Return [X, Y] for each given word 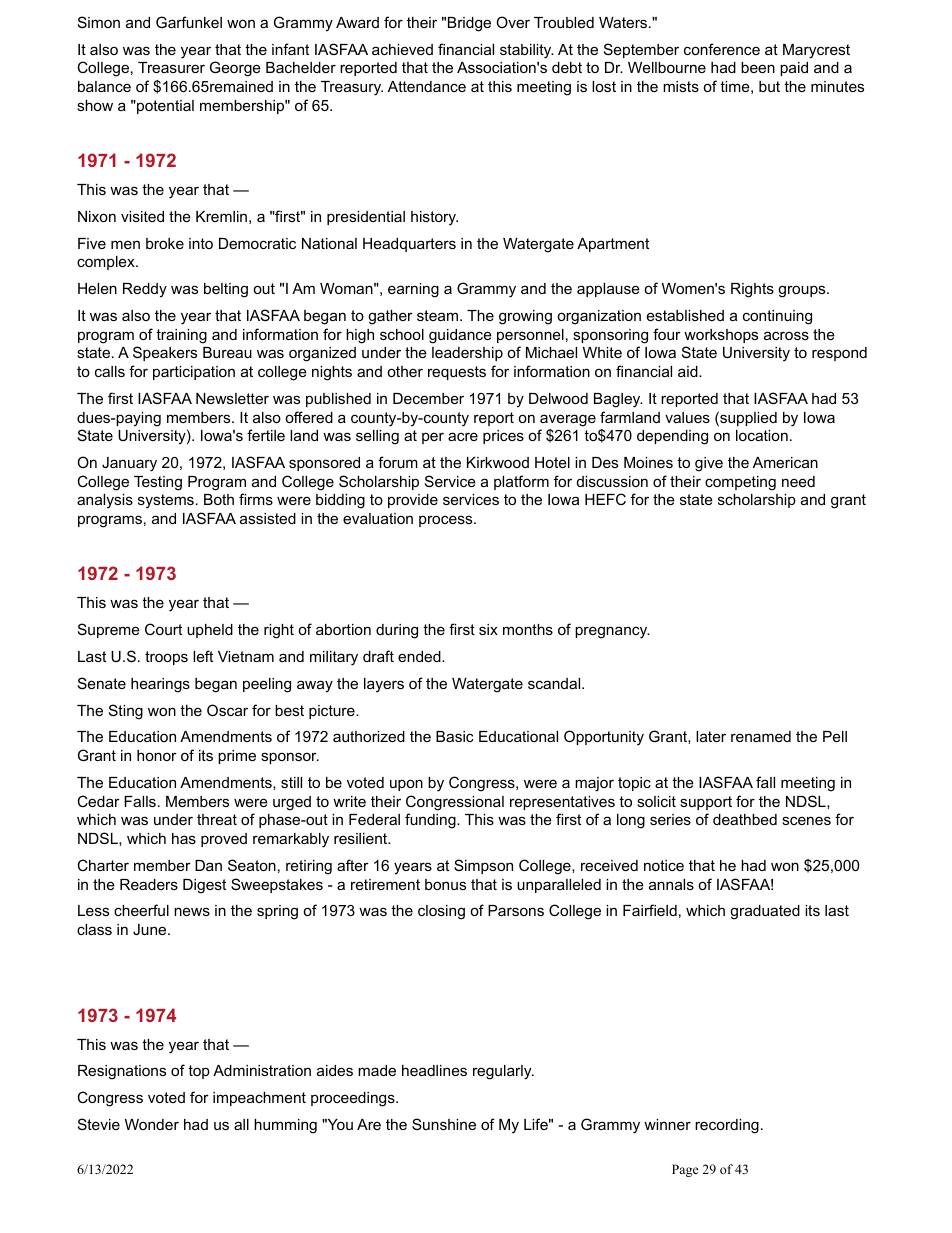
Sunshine [444, 1124]
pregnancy [612, 632]
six [488, 629]
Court [163, 629]
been [758, 67]
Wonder [152, 1124]
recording [727, 1126]
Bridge [469, 24]
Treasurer [171, 67]
